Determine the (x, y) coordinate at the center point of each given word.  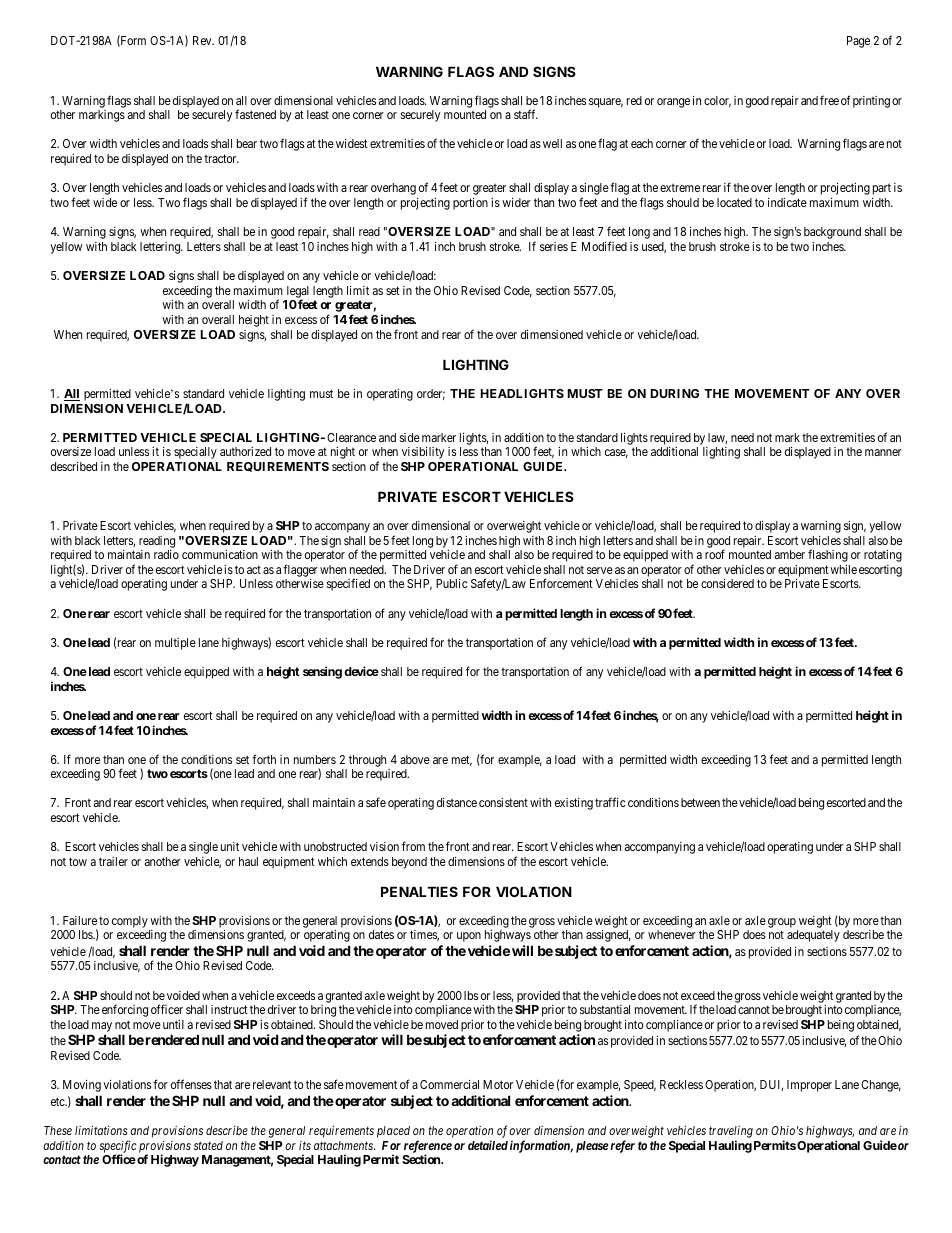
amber (789, 554)
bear (247, 143)
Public (452, 583)
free (829, 100)
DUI (771, 1085)
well (552, 143)
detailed (488, 1145)
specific (118, 1147)
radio (166, 554)
